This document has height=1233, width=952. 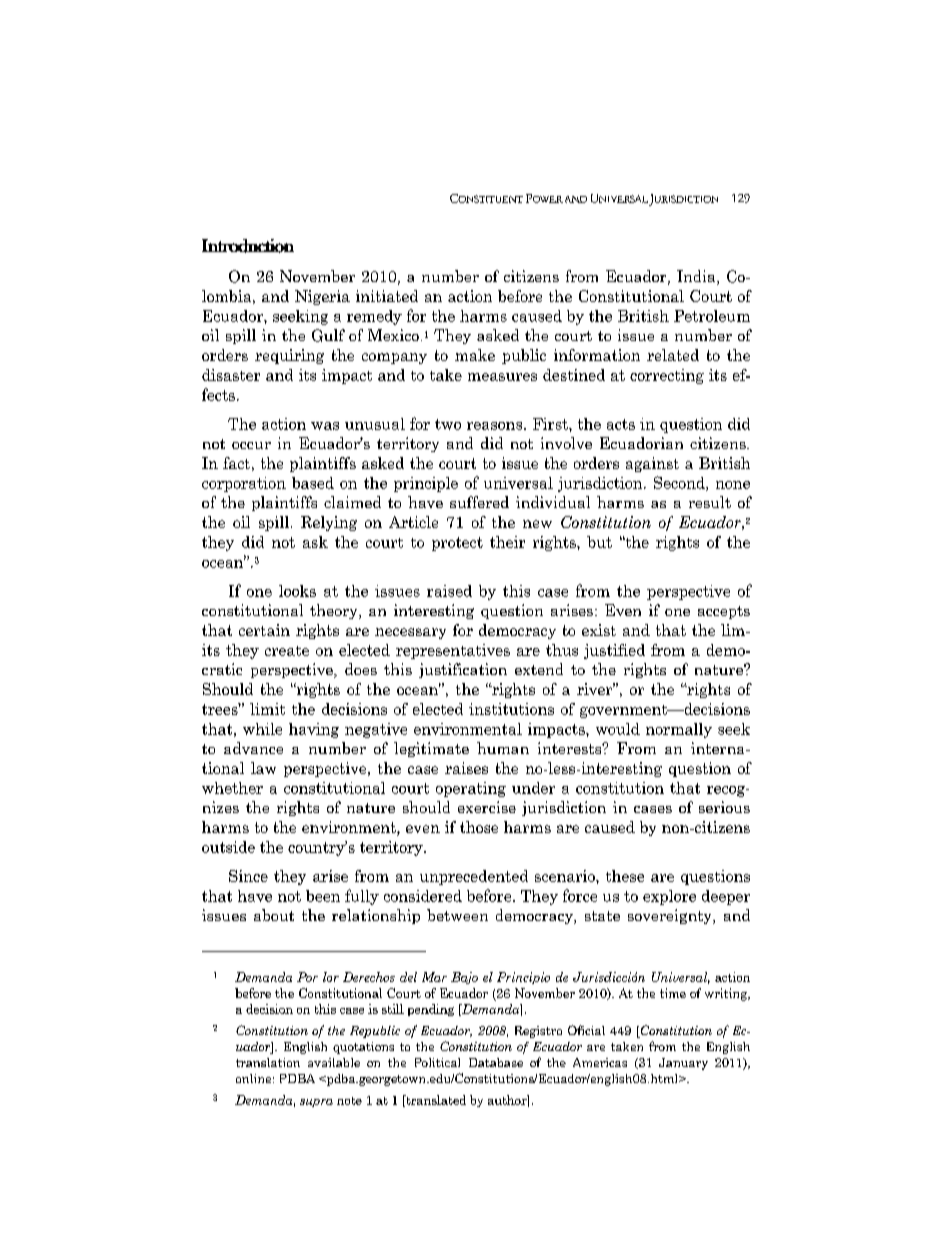 I want to click on based, so click(x=313, y=483).
